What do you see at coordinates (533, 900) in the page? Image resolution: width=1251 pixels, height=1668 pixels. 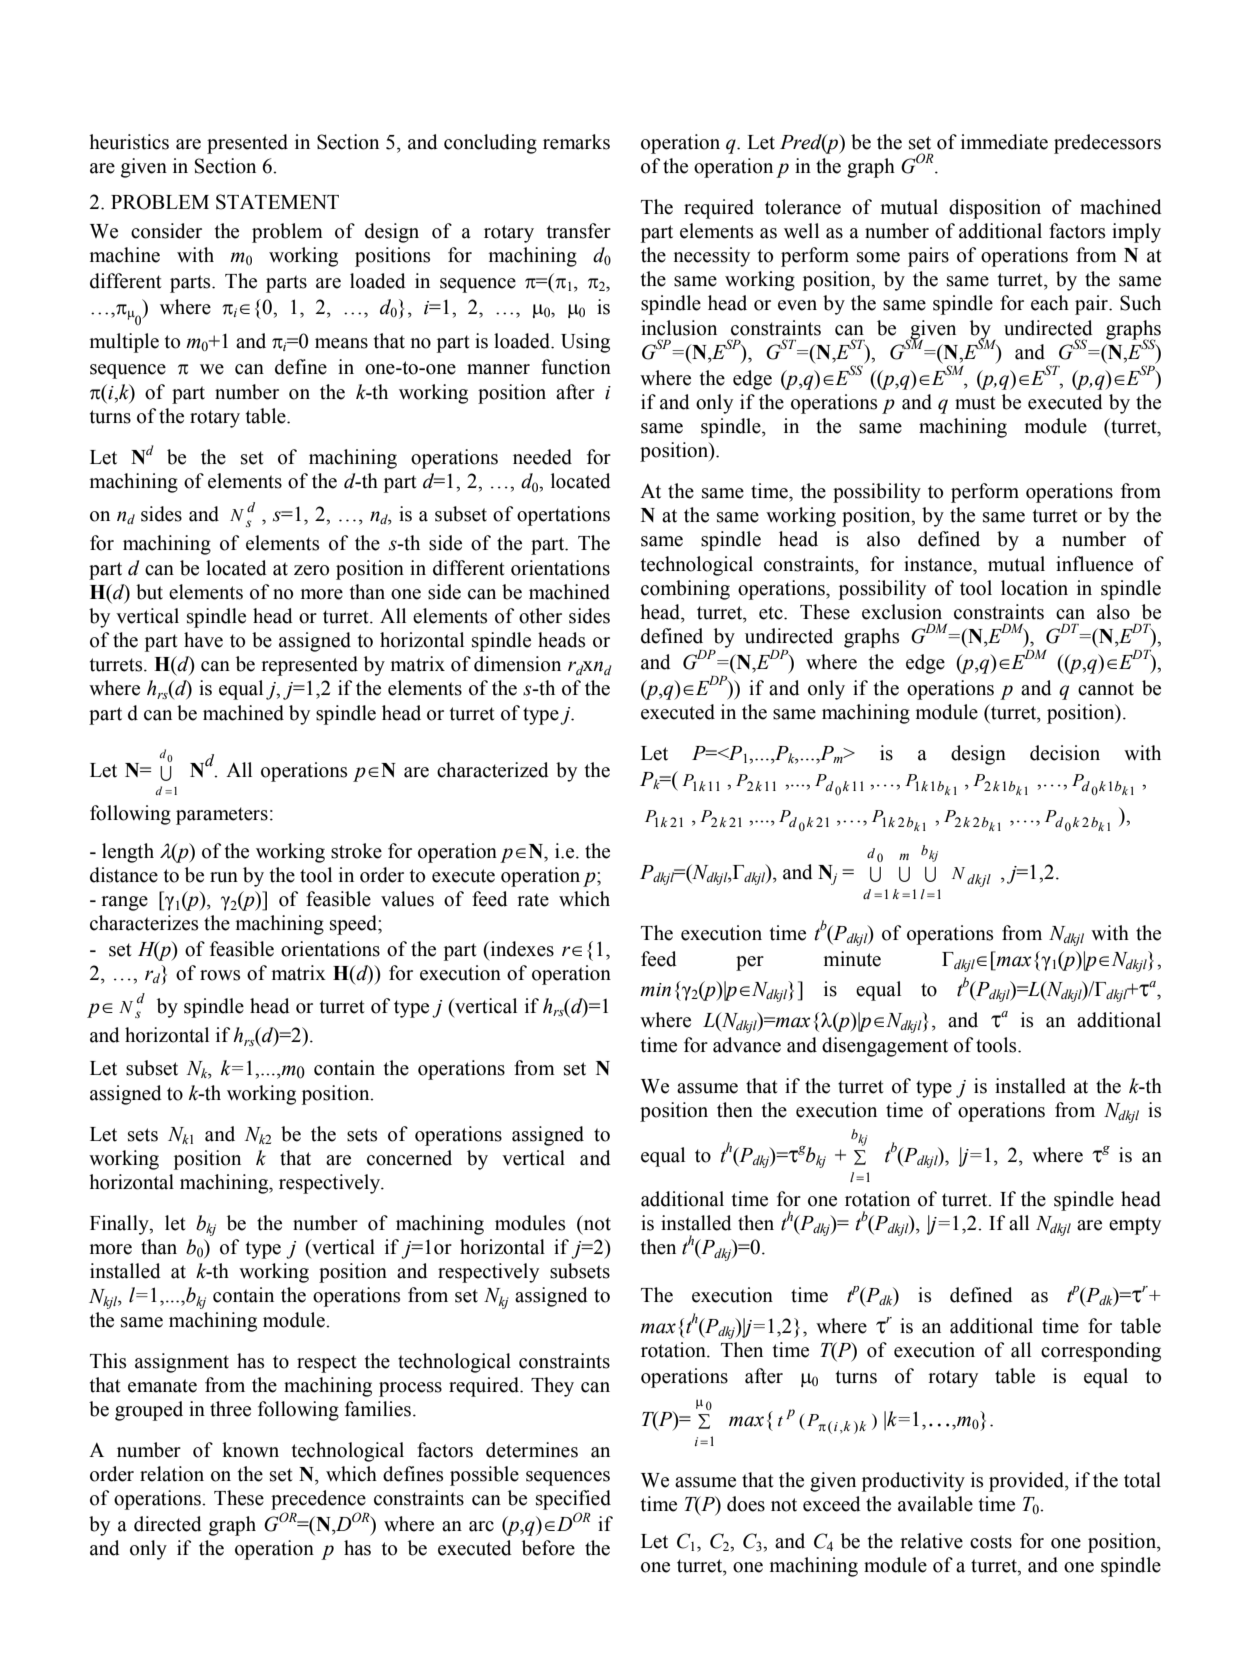 I see `rate` at bounding box center [533, 900].
